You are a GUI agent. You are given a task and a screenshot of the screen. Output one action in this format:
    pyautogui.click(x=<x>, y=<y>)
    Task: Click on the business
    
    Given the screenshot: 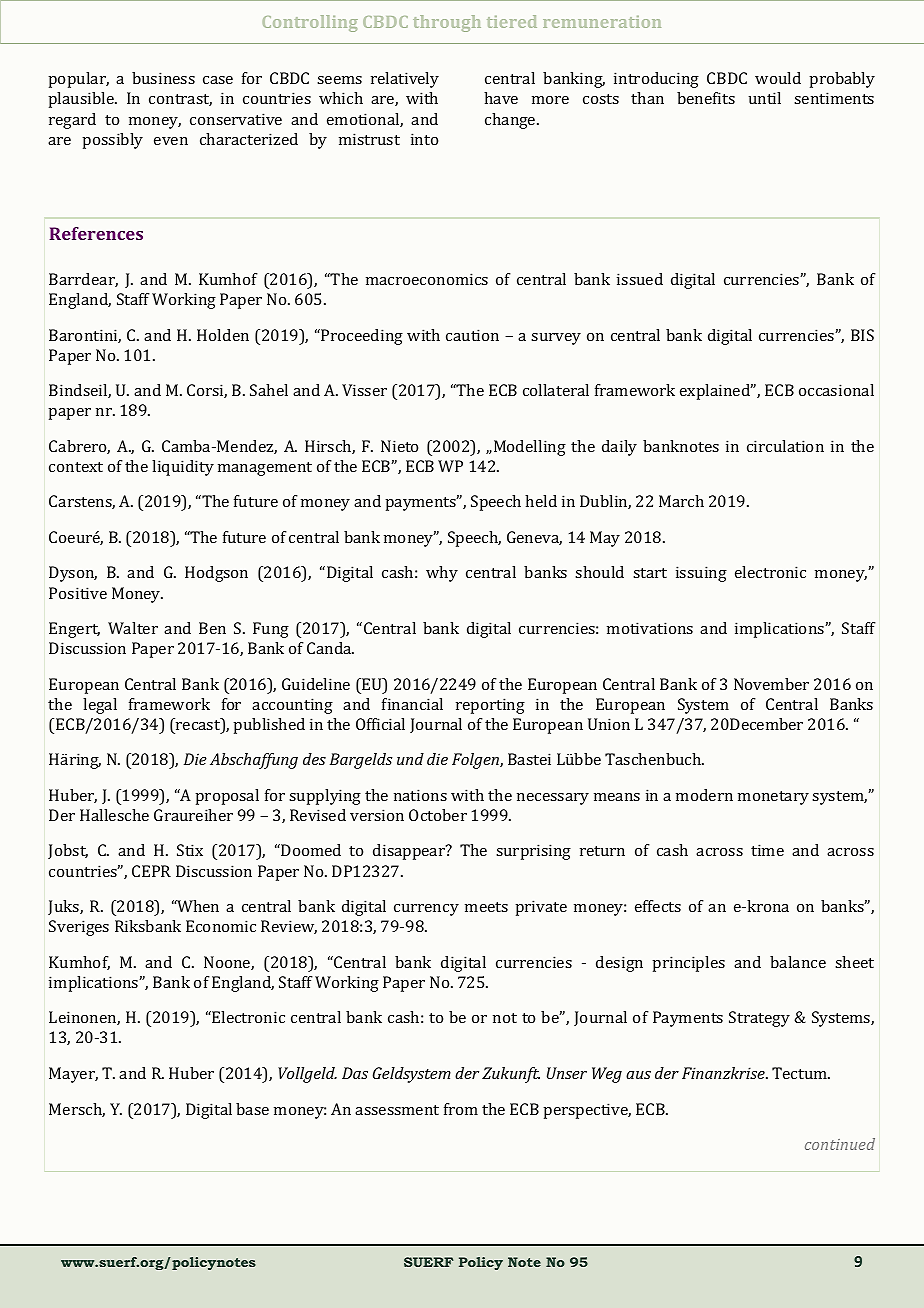 What is the action you would take?
    pyautogui.click(x=163, y=78)
